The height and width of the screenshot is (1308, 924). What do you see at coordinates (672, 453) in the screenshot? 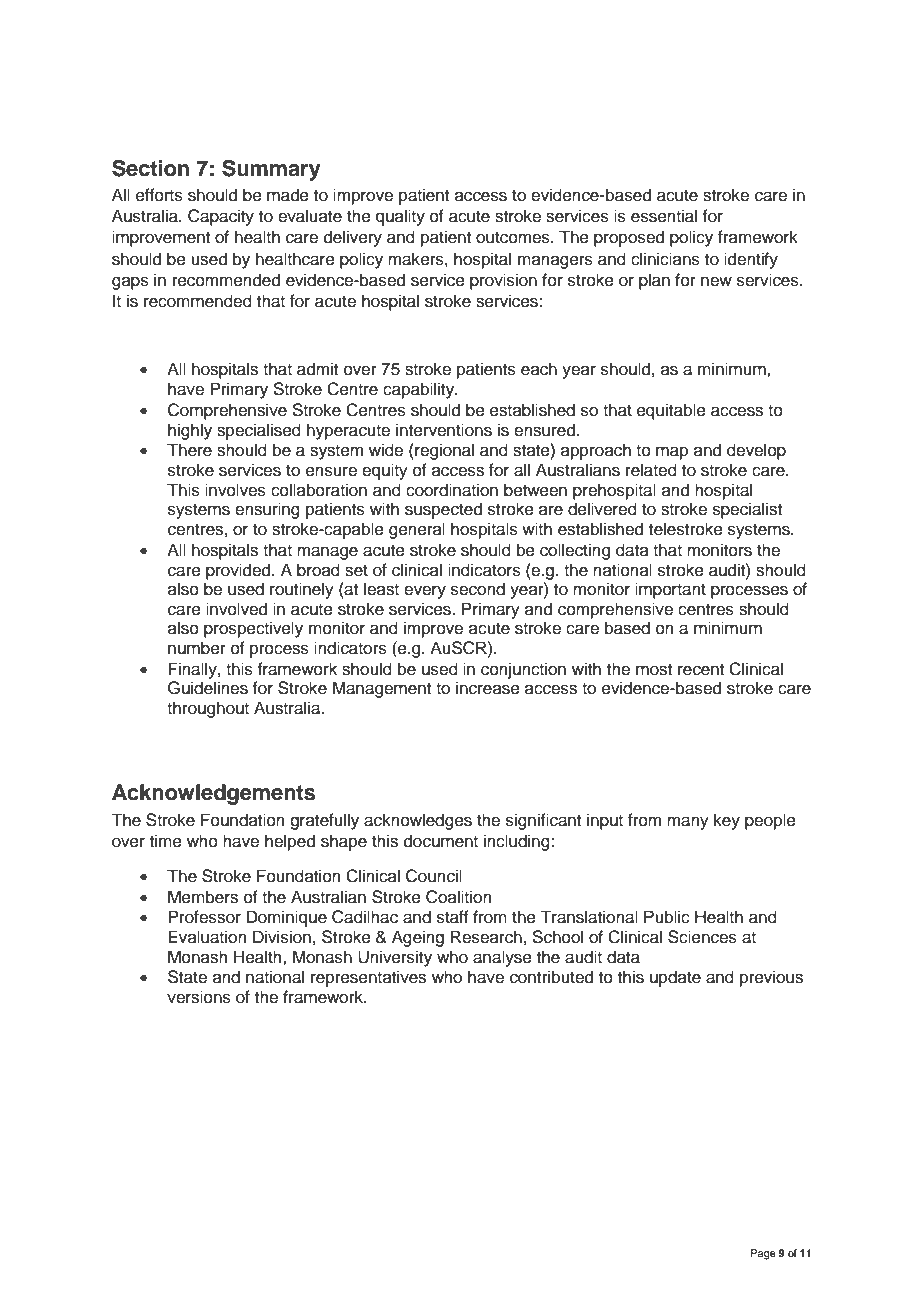
I see `map` at bounding box center [672, 453].
